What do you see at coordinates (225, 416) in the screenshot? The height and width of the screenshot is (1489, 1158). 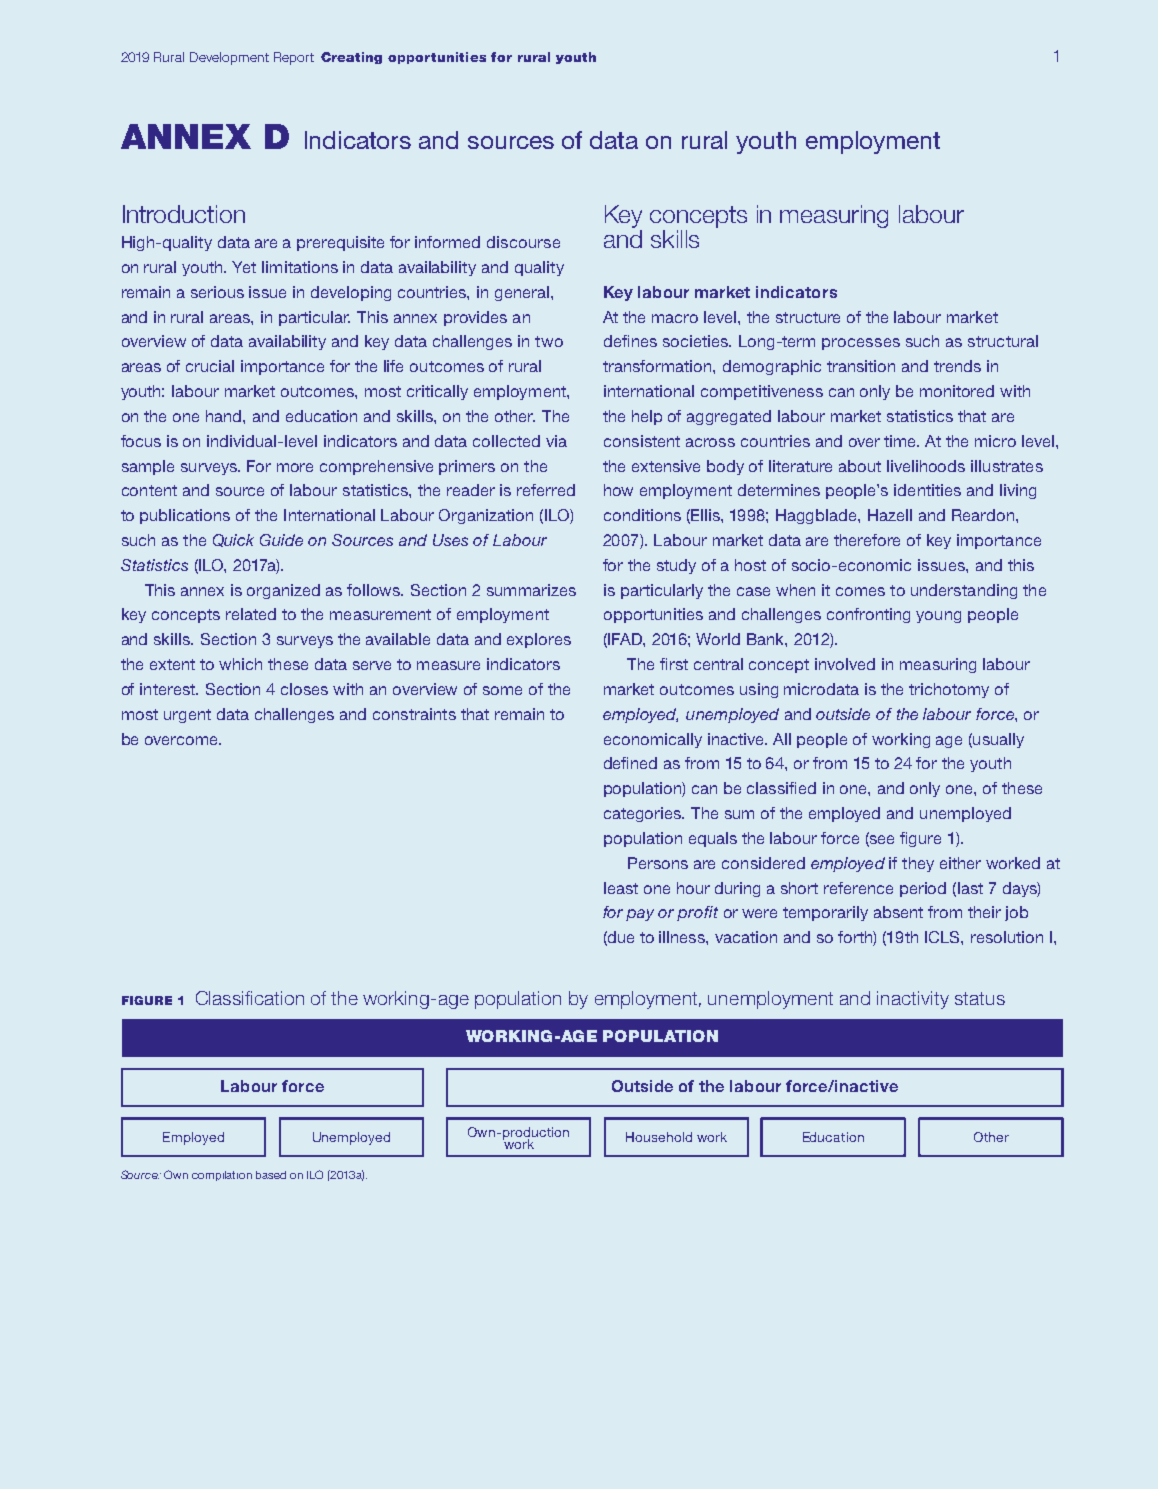 I see `hand` at bounding box center [225, 416].
